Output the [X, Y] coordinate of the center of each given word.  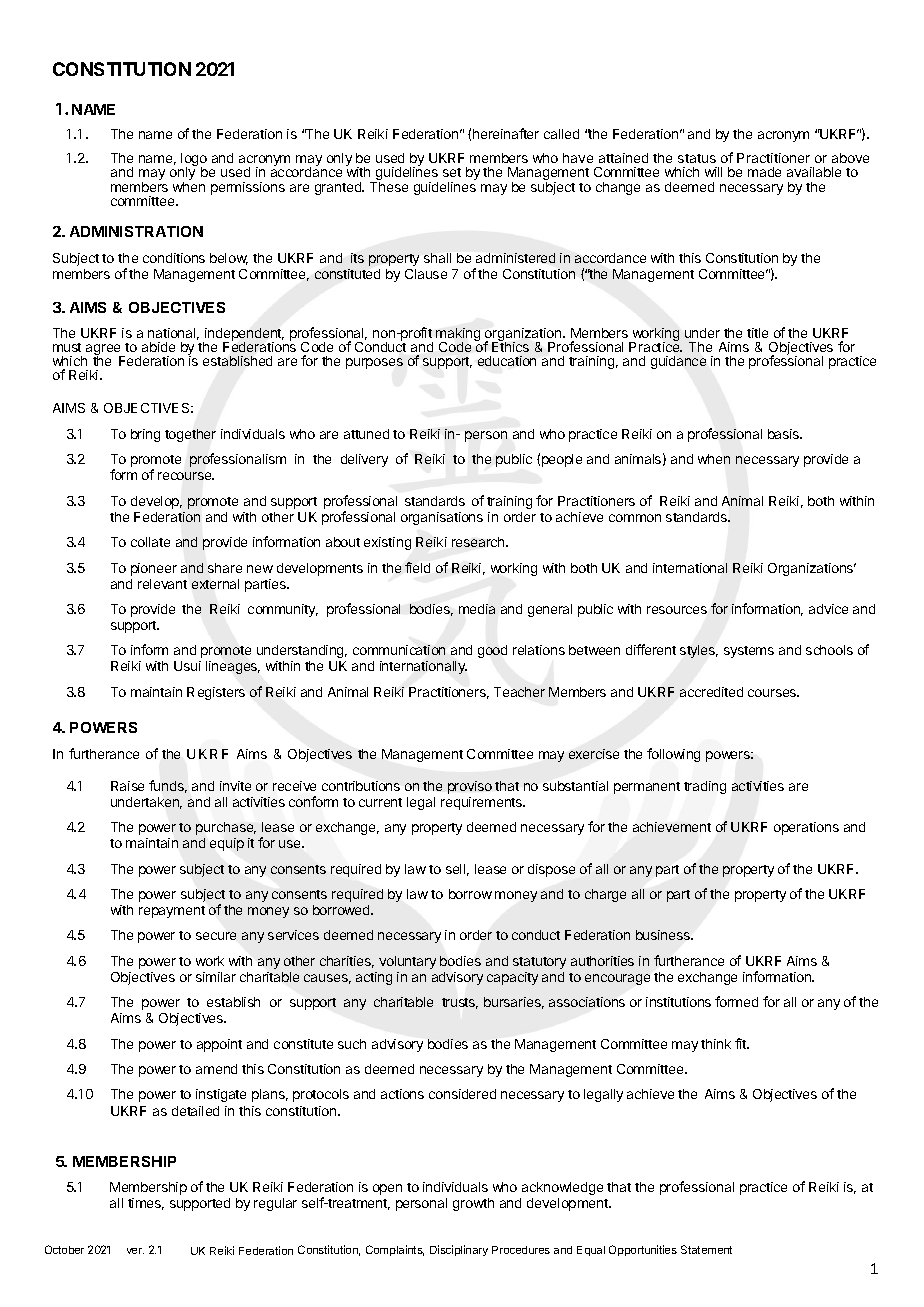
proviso [470, 787]
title [757, 333]
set [452, 172]
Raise [127, 786]
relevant [162, 584]
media [477, 609]
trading [705, 787]
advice [828, 609]
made [764, 172]
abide [158, 347]
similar [216, 977]
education [507, 361]
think [716, 1044]
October [64, 1249]
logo [194, 161]
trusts [460, 1003]
